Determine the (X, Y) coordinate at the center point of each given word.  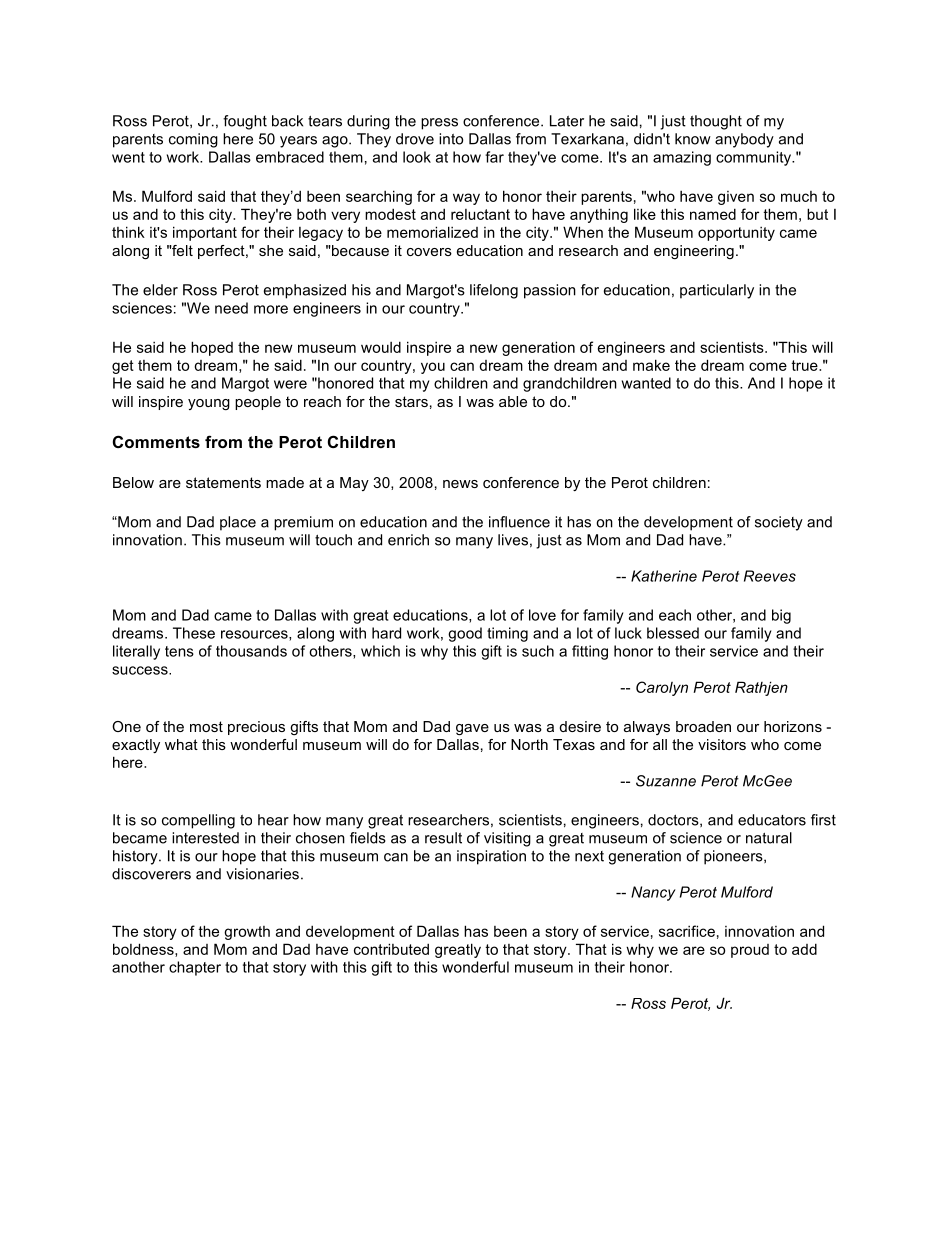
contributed (391, 949)
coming (193, 140)
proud (750, 951)
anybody (744, 140)
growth (247, 933)
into (451, 139)
